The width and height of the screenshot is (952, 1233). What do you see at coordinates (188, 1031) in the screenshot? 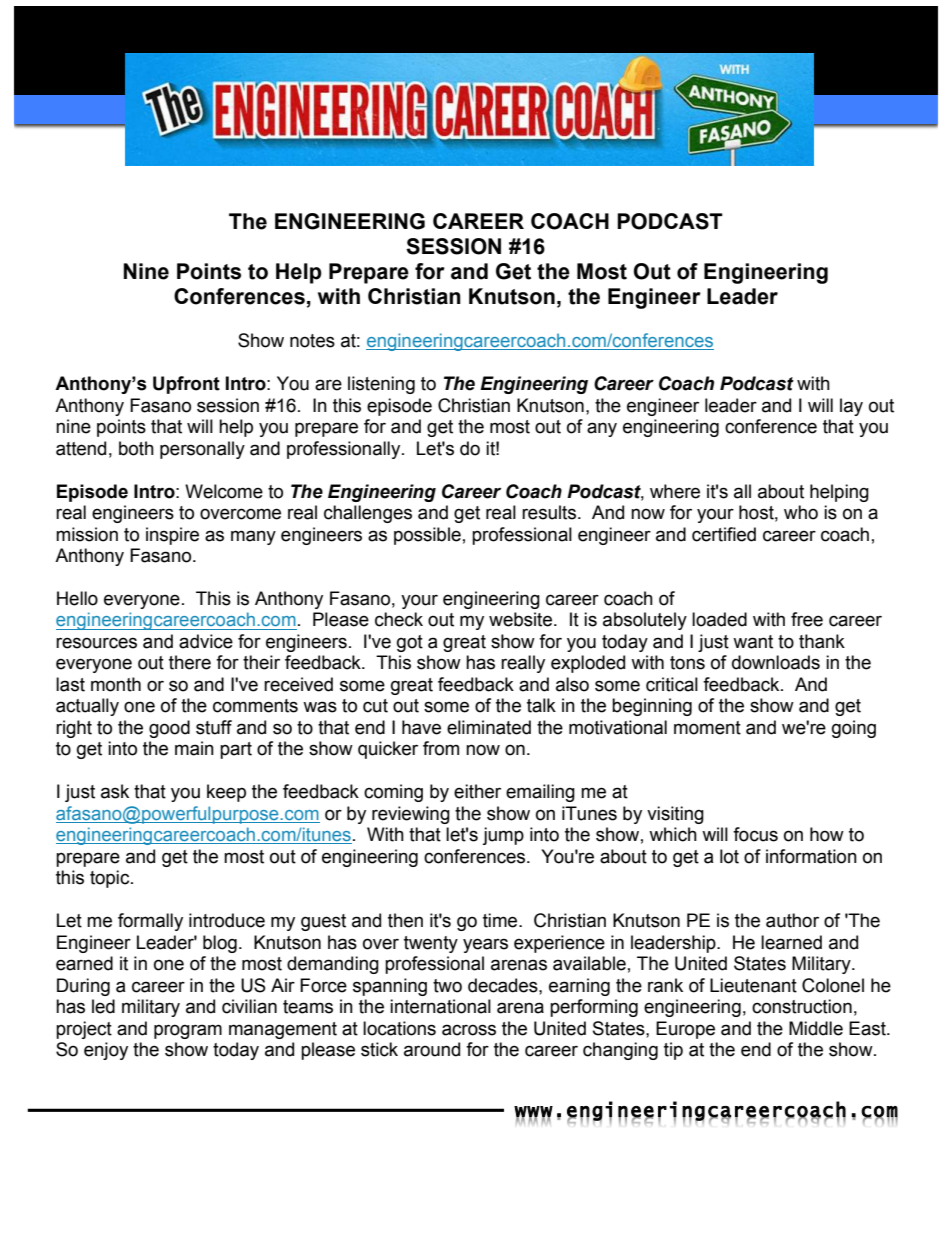
I see `program` at bounding box center [188, 1031].
